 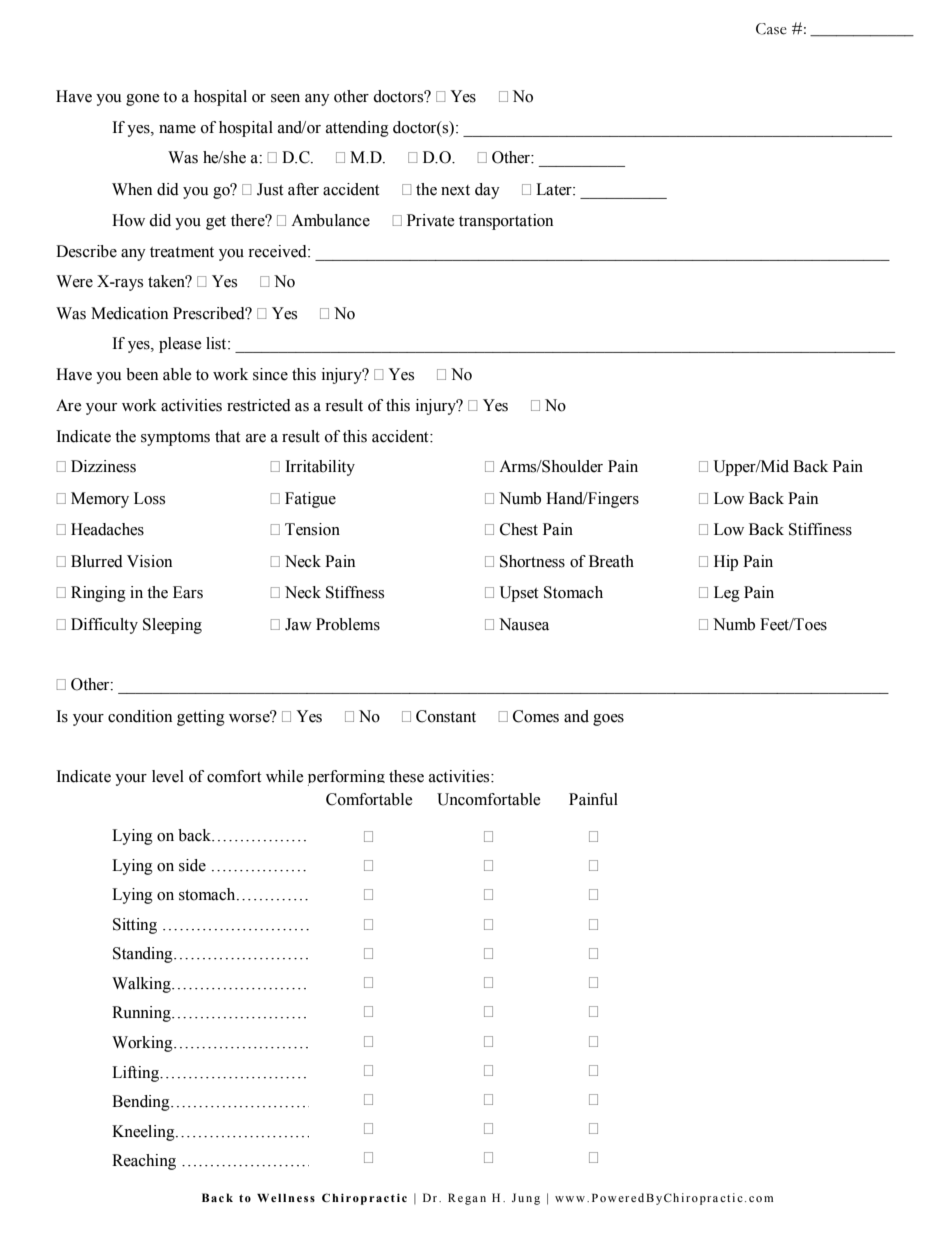 What do you see at coordinates (771, 29) in the screenshot?
I see `Case` at bounding box center [771, 29].
